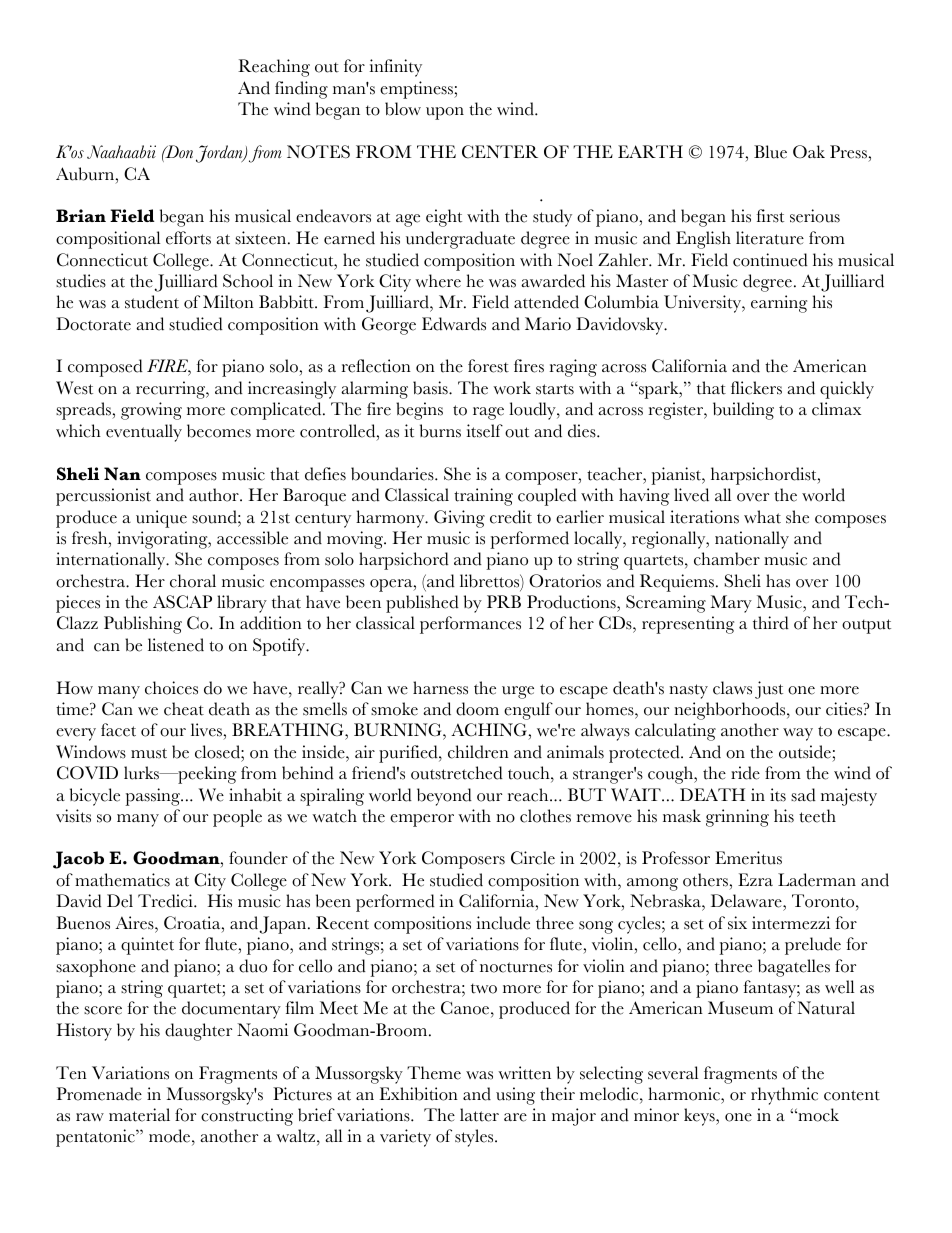 The height and width of the document is (1233, 952). What do you see at coordinates (445, 113) in the document?
I see `upon` at bounding box center [445, 113].
